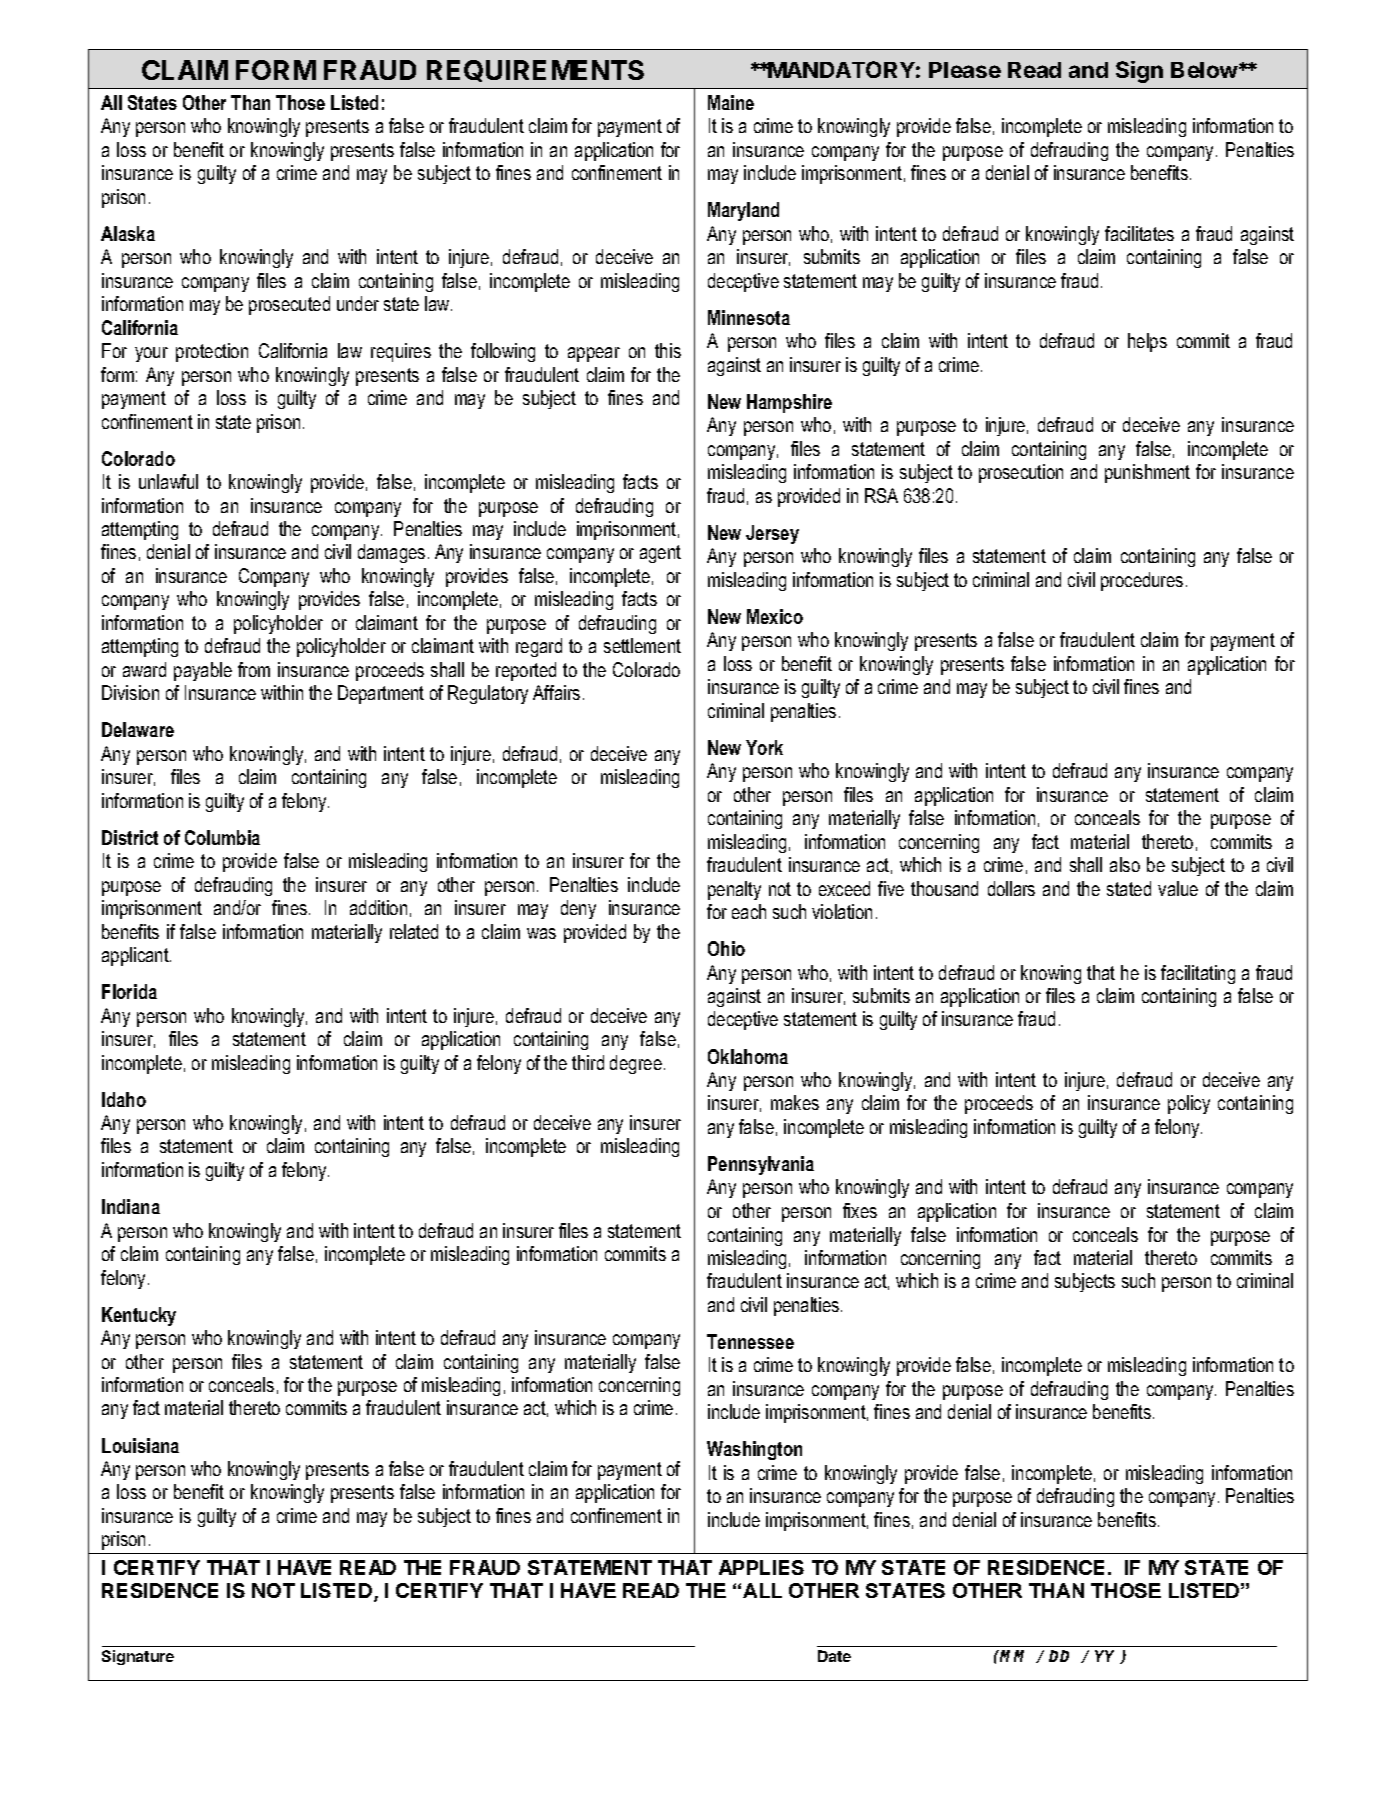 Image resolution: width=1390 pixels, height=1799 pixels. What do you see at coordinates (128, 233) in the document?
I see `Alaska` at bounding box center [128, 233].
